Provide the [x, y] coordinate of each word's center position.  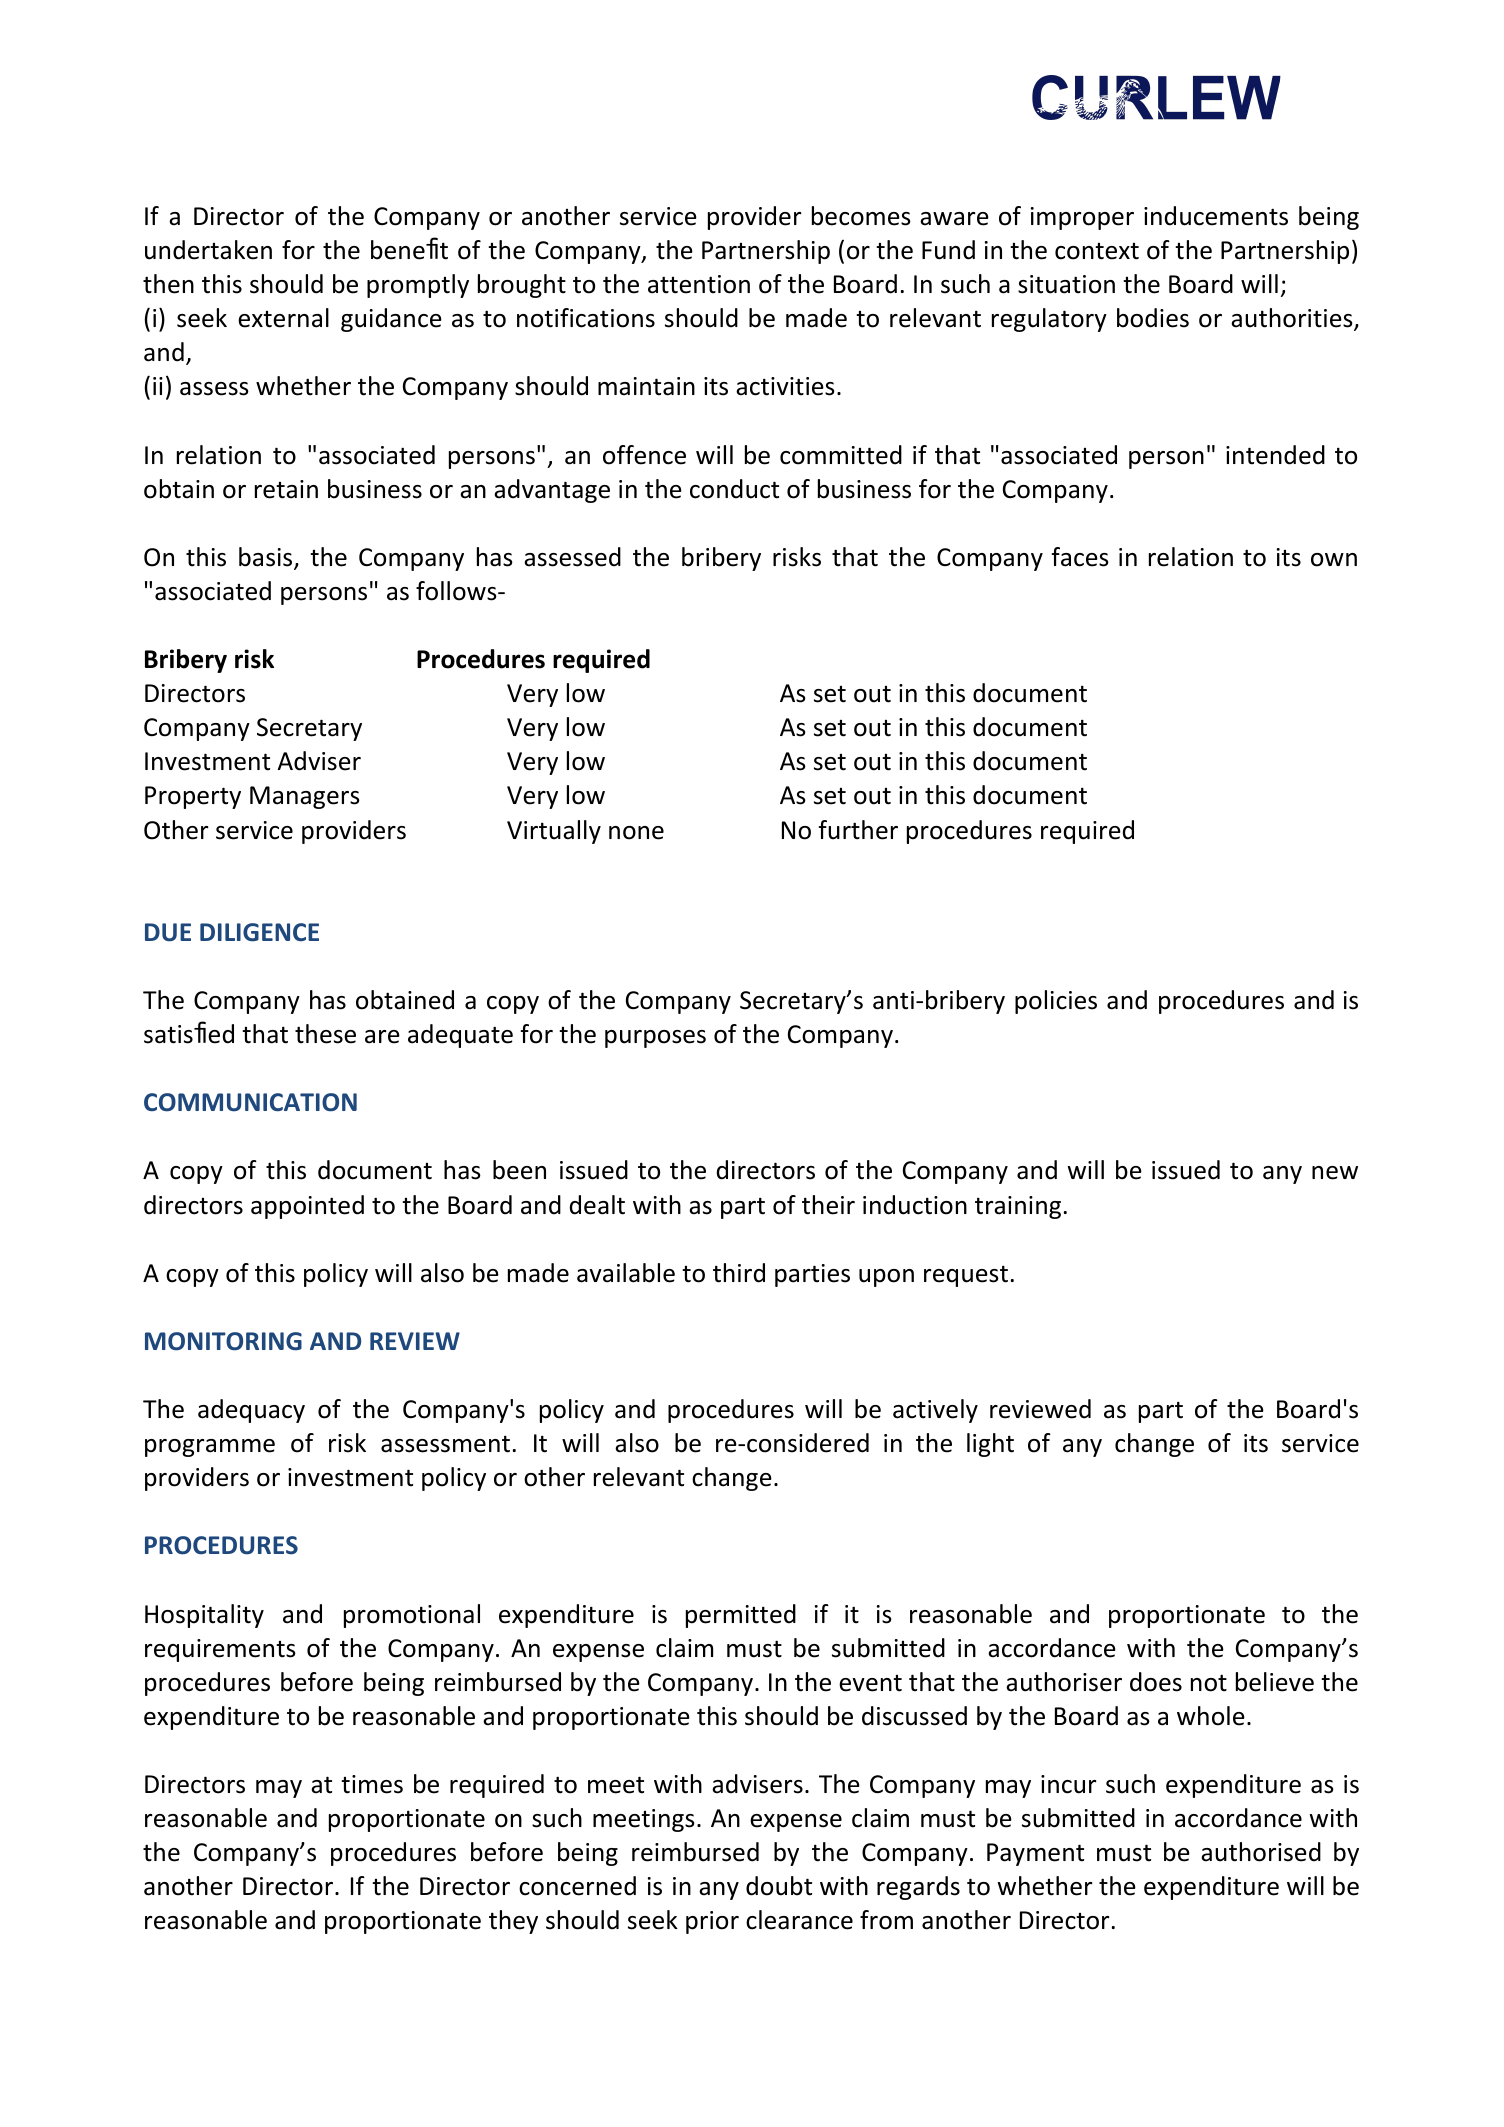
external [283, 318]
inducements [1216, 216]
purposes [655, 1039]
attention [699, 284]
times [372, 1784]
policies [1056, 1002]
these [325, 1034]
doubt [779, 1886]
